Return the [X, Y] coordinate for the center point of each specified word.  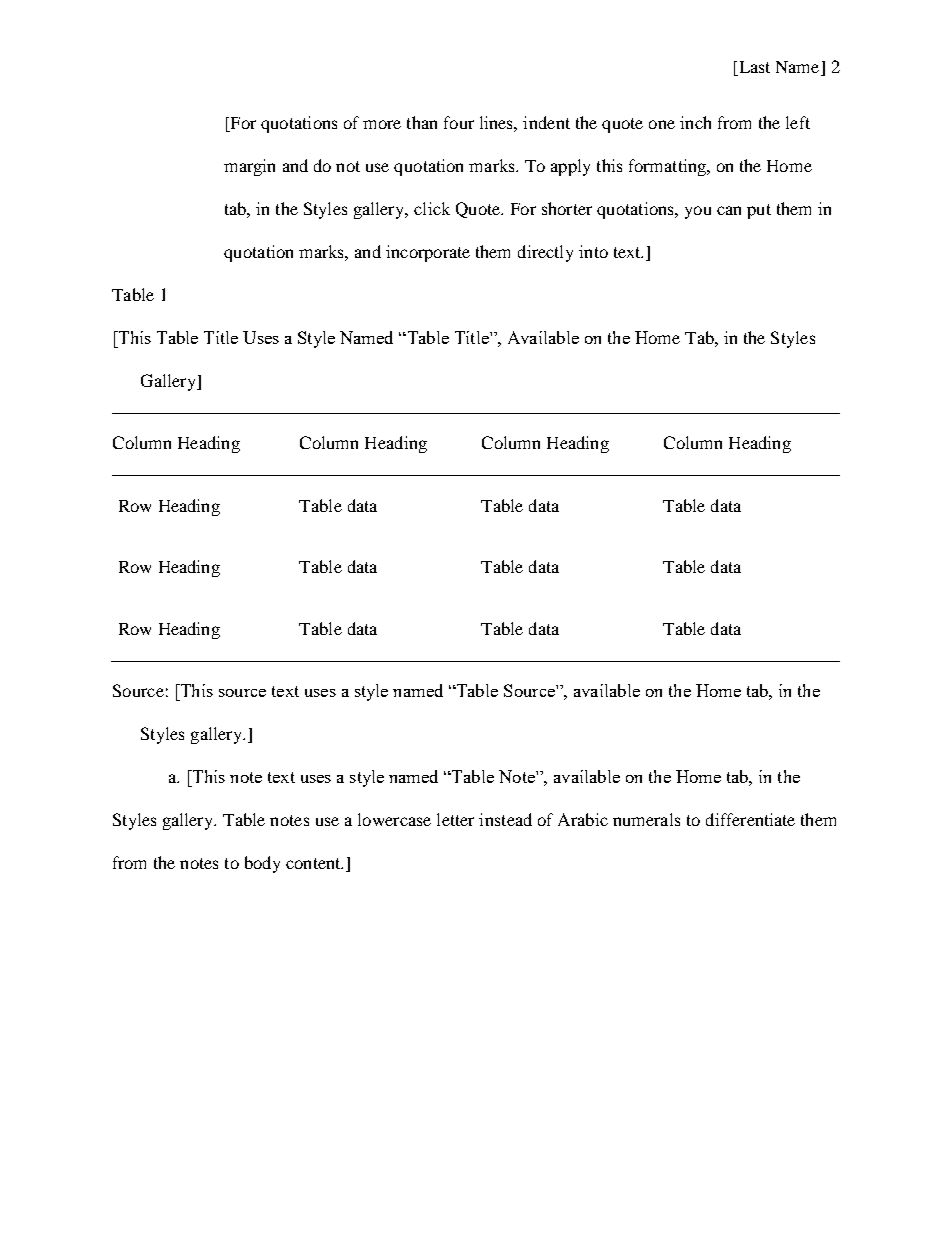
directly [545, 253]
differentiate [750, 819]
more [382, 124]
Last [753, 67]
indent [546, 122]
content [314, 863]
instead [505, 819]
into [593, 251]
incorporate [428, 253]
